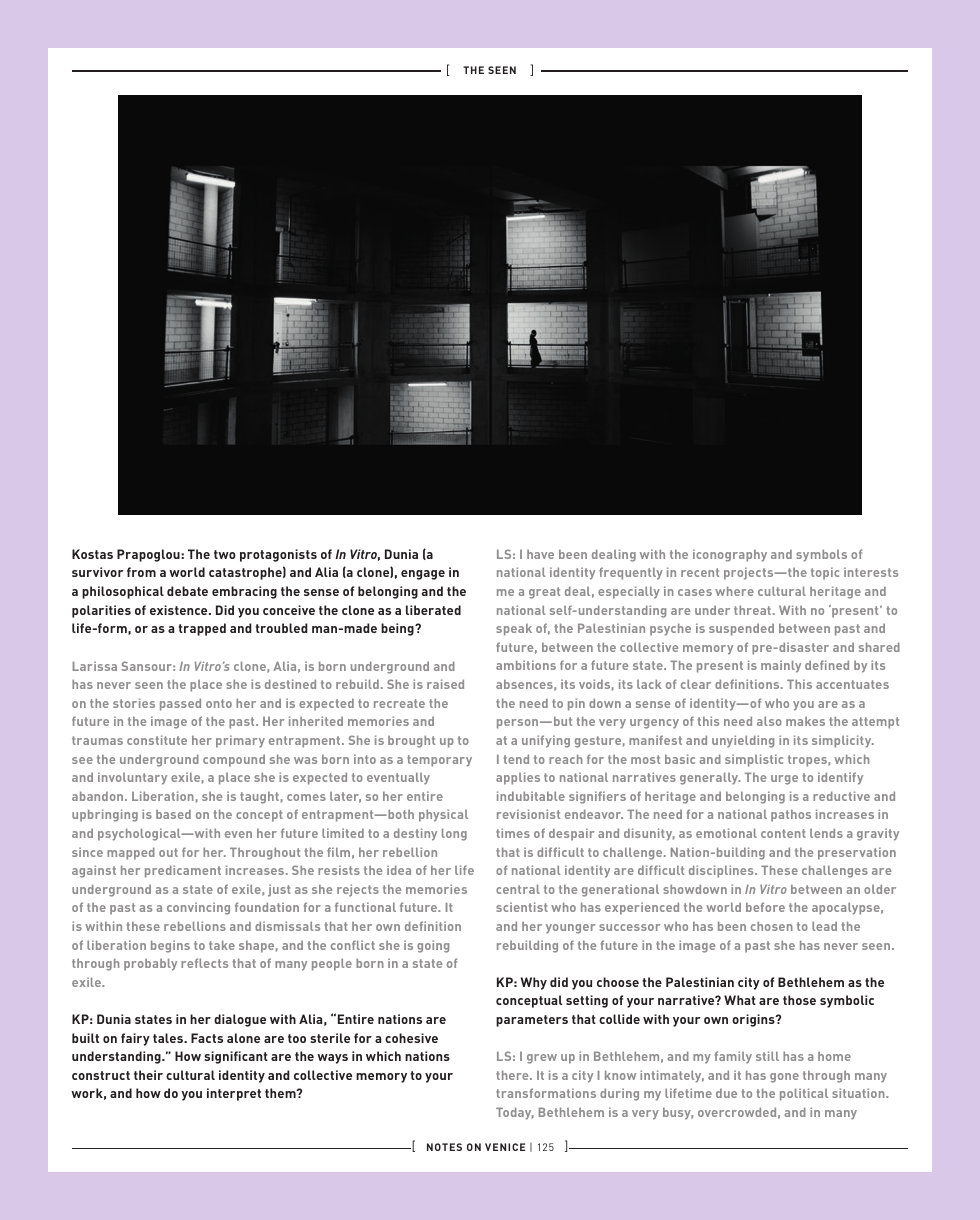  I want to click on topic, so click(825, 573).
